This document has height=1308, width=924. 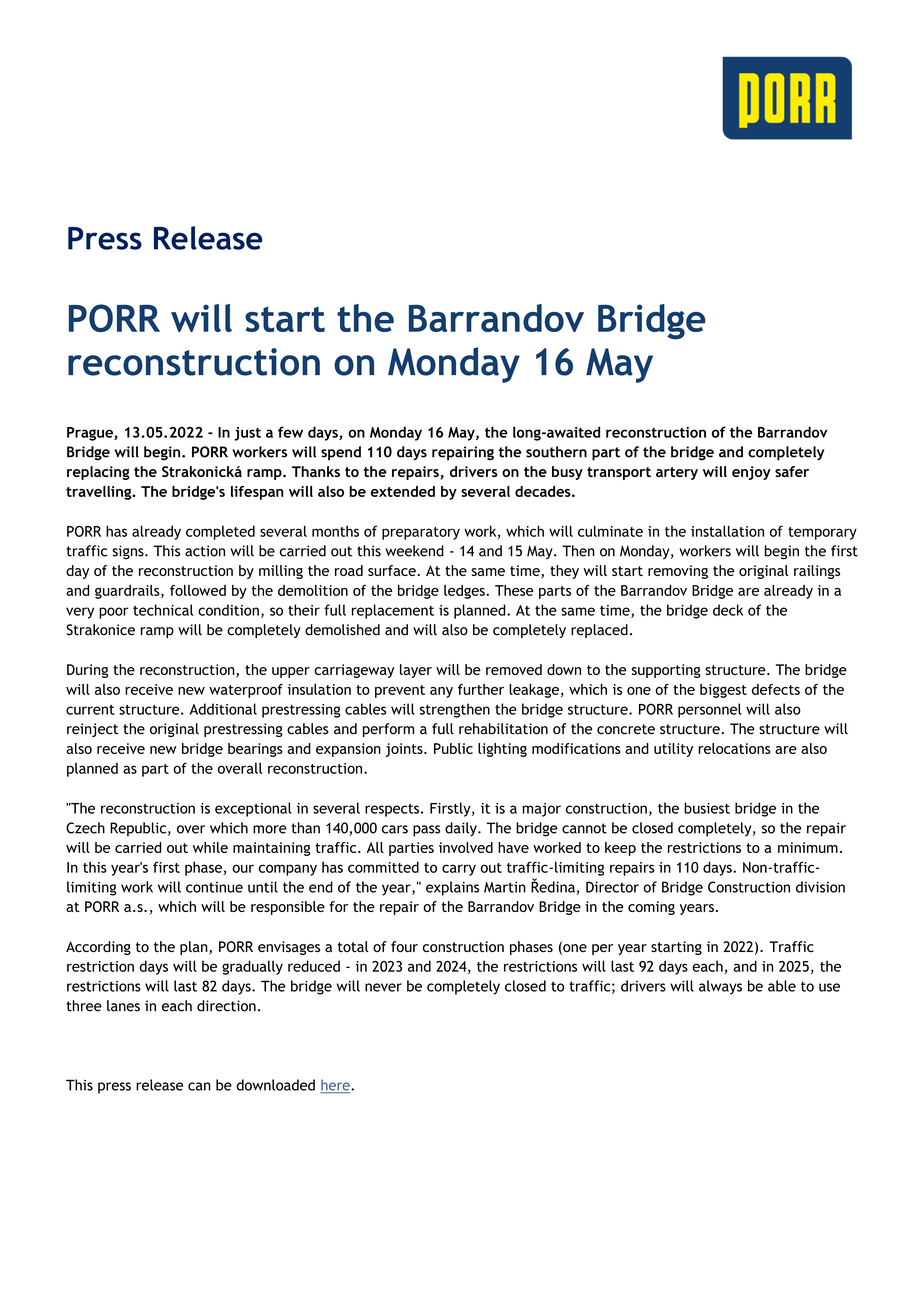 What do you see at coordinates (404, 946) in the document?
I see `four` at bounding box center [404, 946].
